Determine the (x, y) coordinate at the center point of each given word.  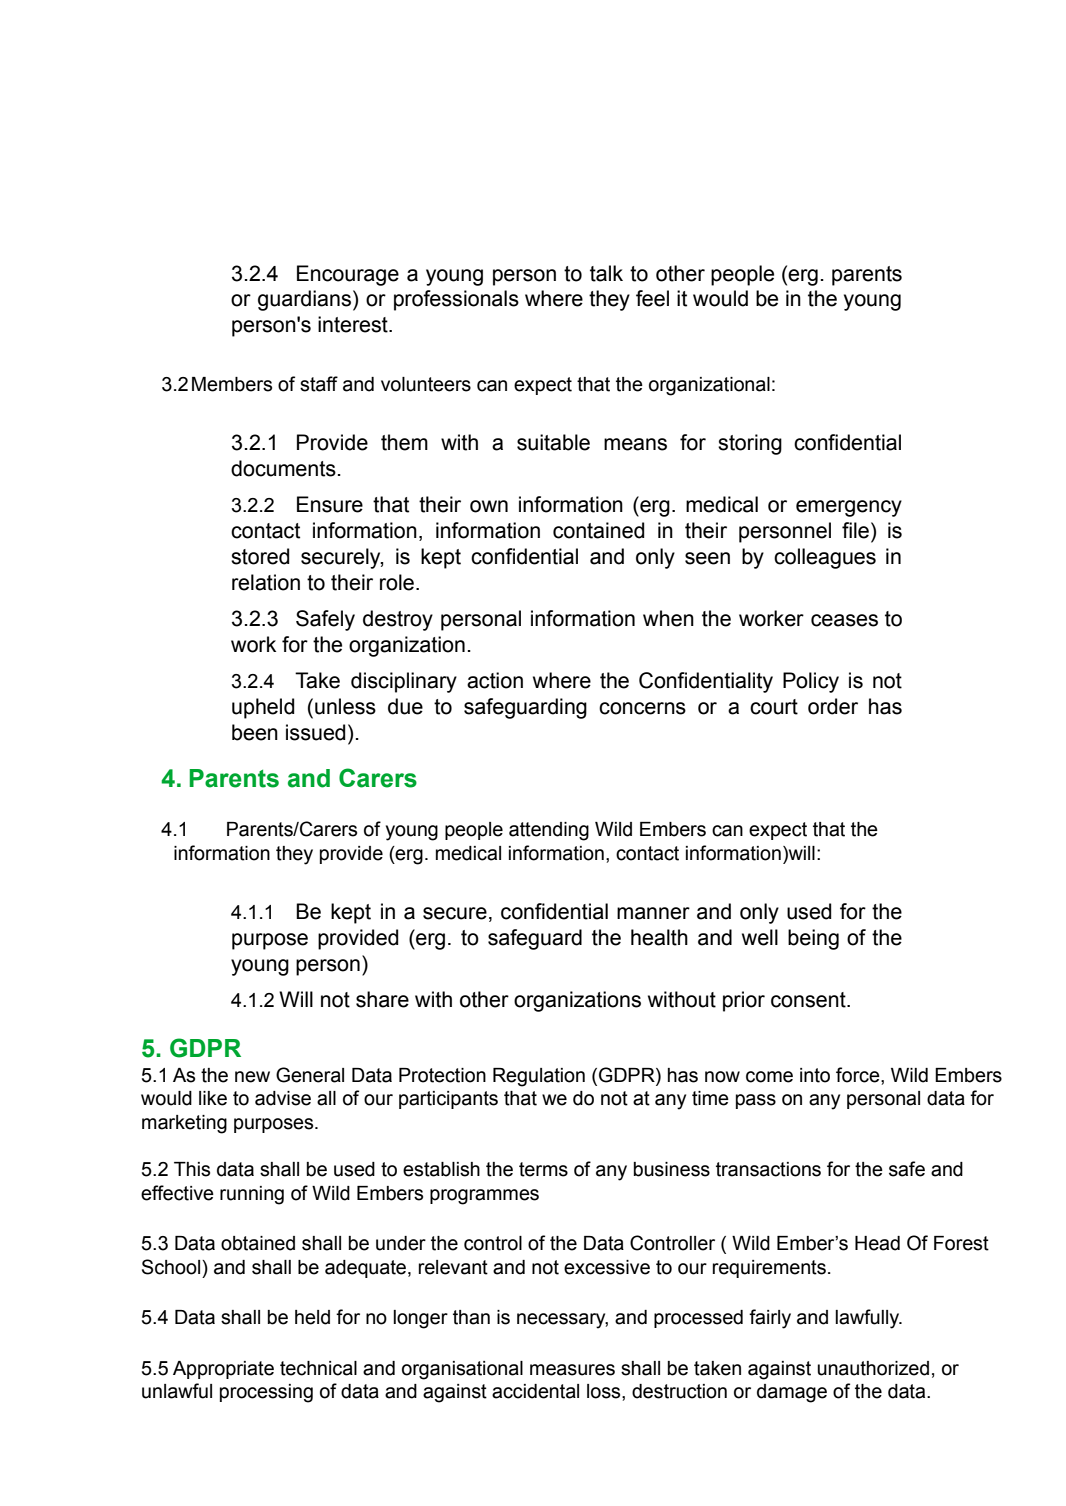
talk (606, 273)
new (252, 1077)
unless (345, 706)
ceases (844, 620)
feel (652, 298)
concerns (642, 708)
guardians (304, 300)
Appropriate (223, 1370)
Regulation (539, 1077)
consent (809, 1000)
